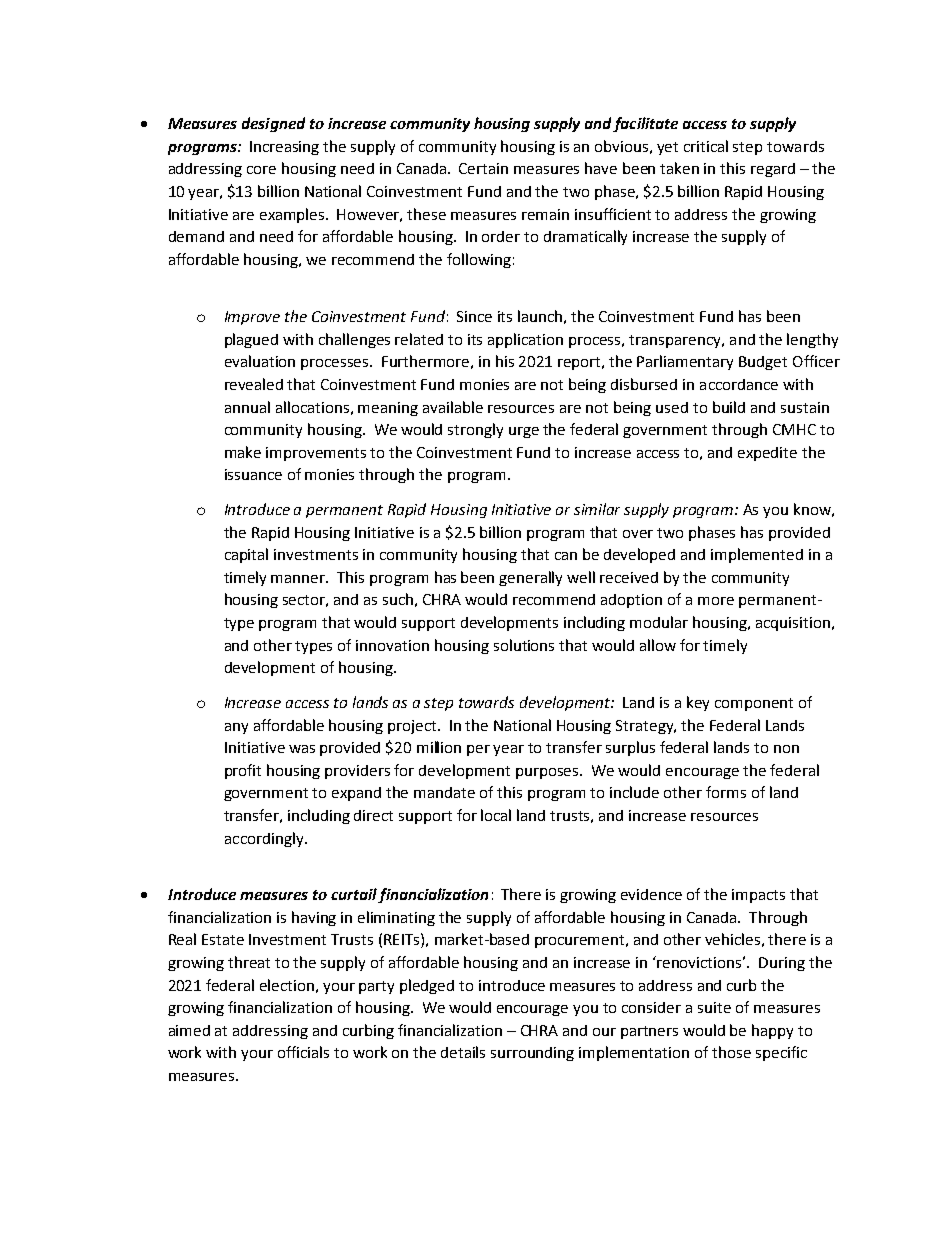  I want to click on surrounding, so click(532, 1054).
